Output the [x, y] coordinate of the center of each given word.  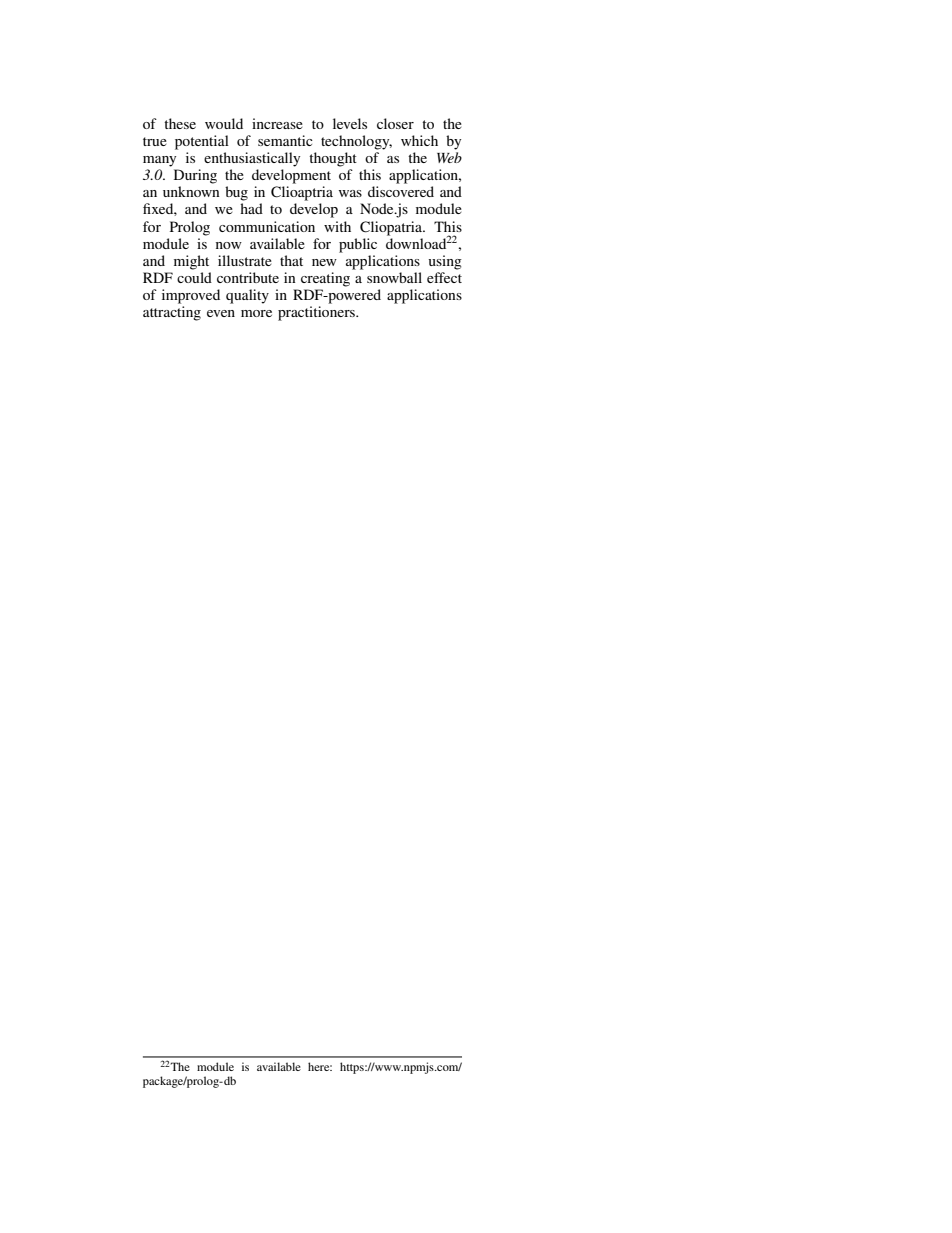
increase [277, 123]
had [251, 208]
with [337, 226]
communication [267, 226]
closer [395, 123]
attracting [172, 313]
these [180, 123]
